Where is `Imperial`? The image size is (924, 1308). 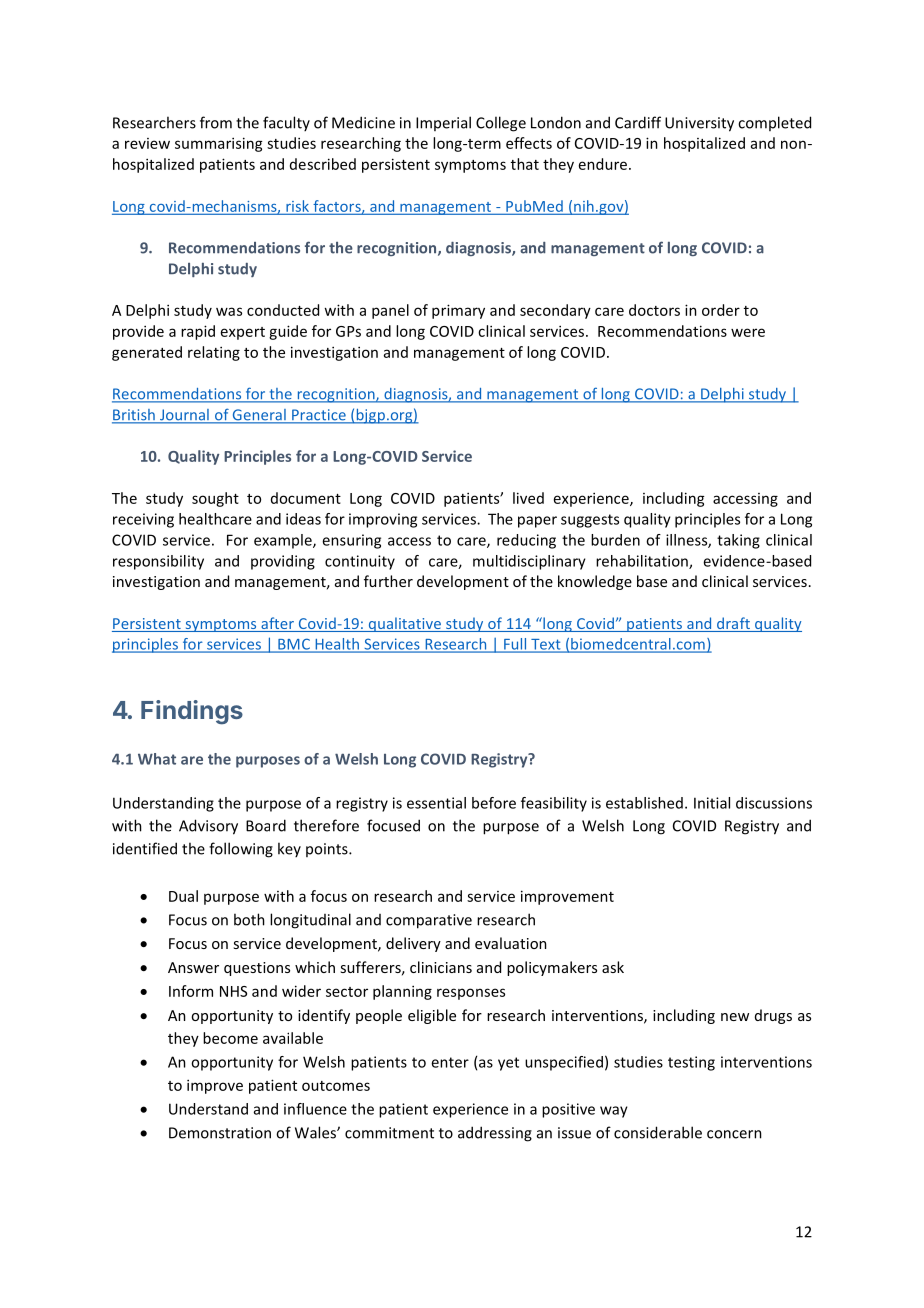 Imperial is located at coordinates (443, 123).
